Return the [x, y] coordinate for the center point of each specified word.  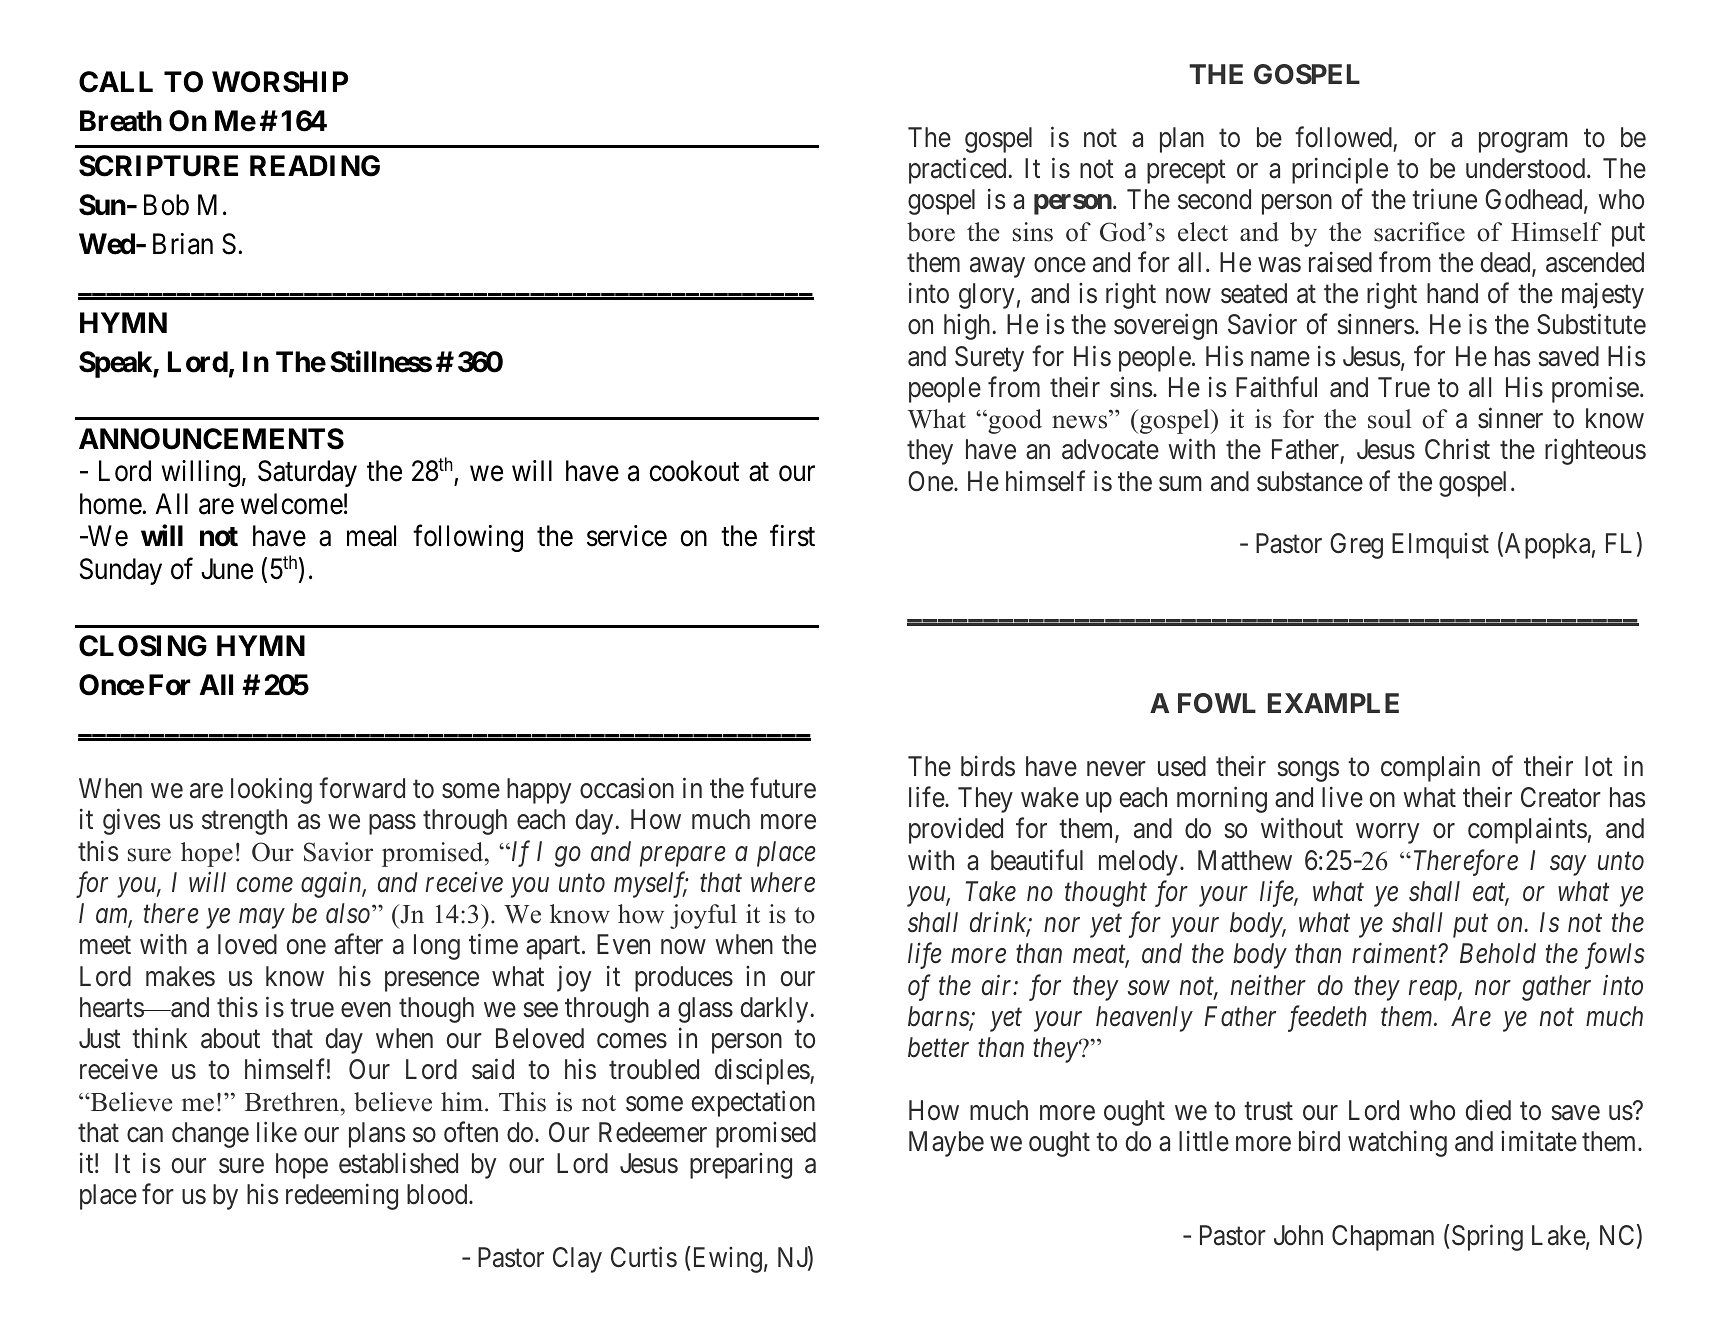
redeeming [342, 1197]
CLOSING [143, 646]
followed [1343, 137]
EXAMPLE [1333, 703]
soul [1389, 419]
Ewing [728, 1260]
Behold [1498, 953]
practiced [959, 171]
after [358, 944]
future [783, 788]
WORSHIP [280, 82]
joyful [703, 916]
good [1014, 421]
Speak [116, 364]
